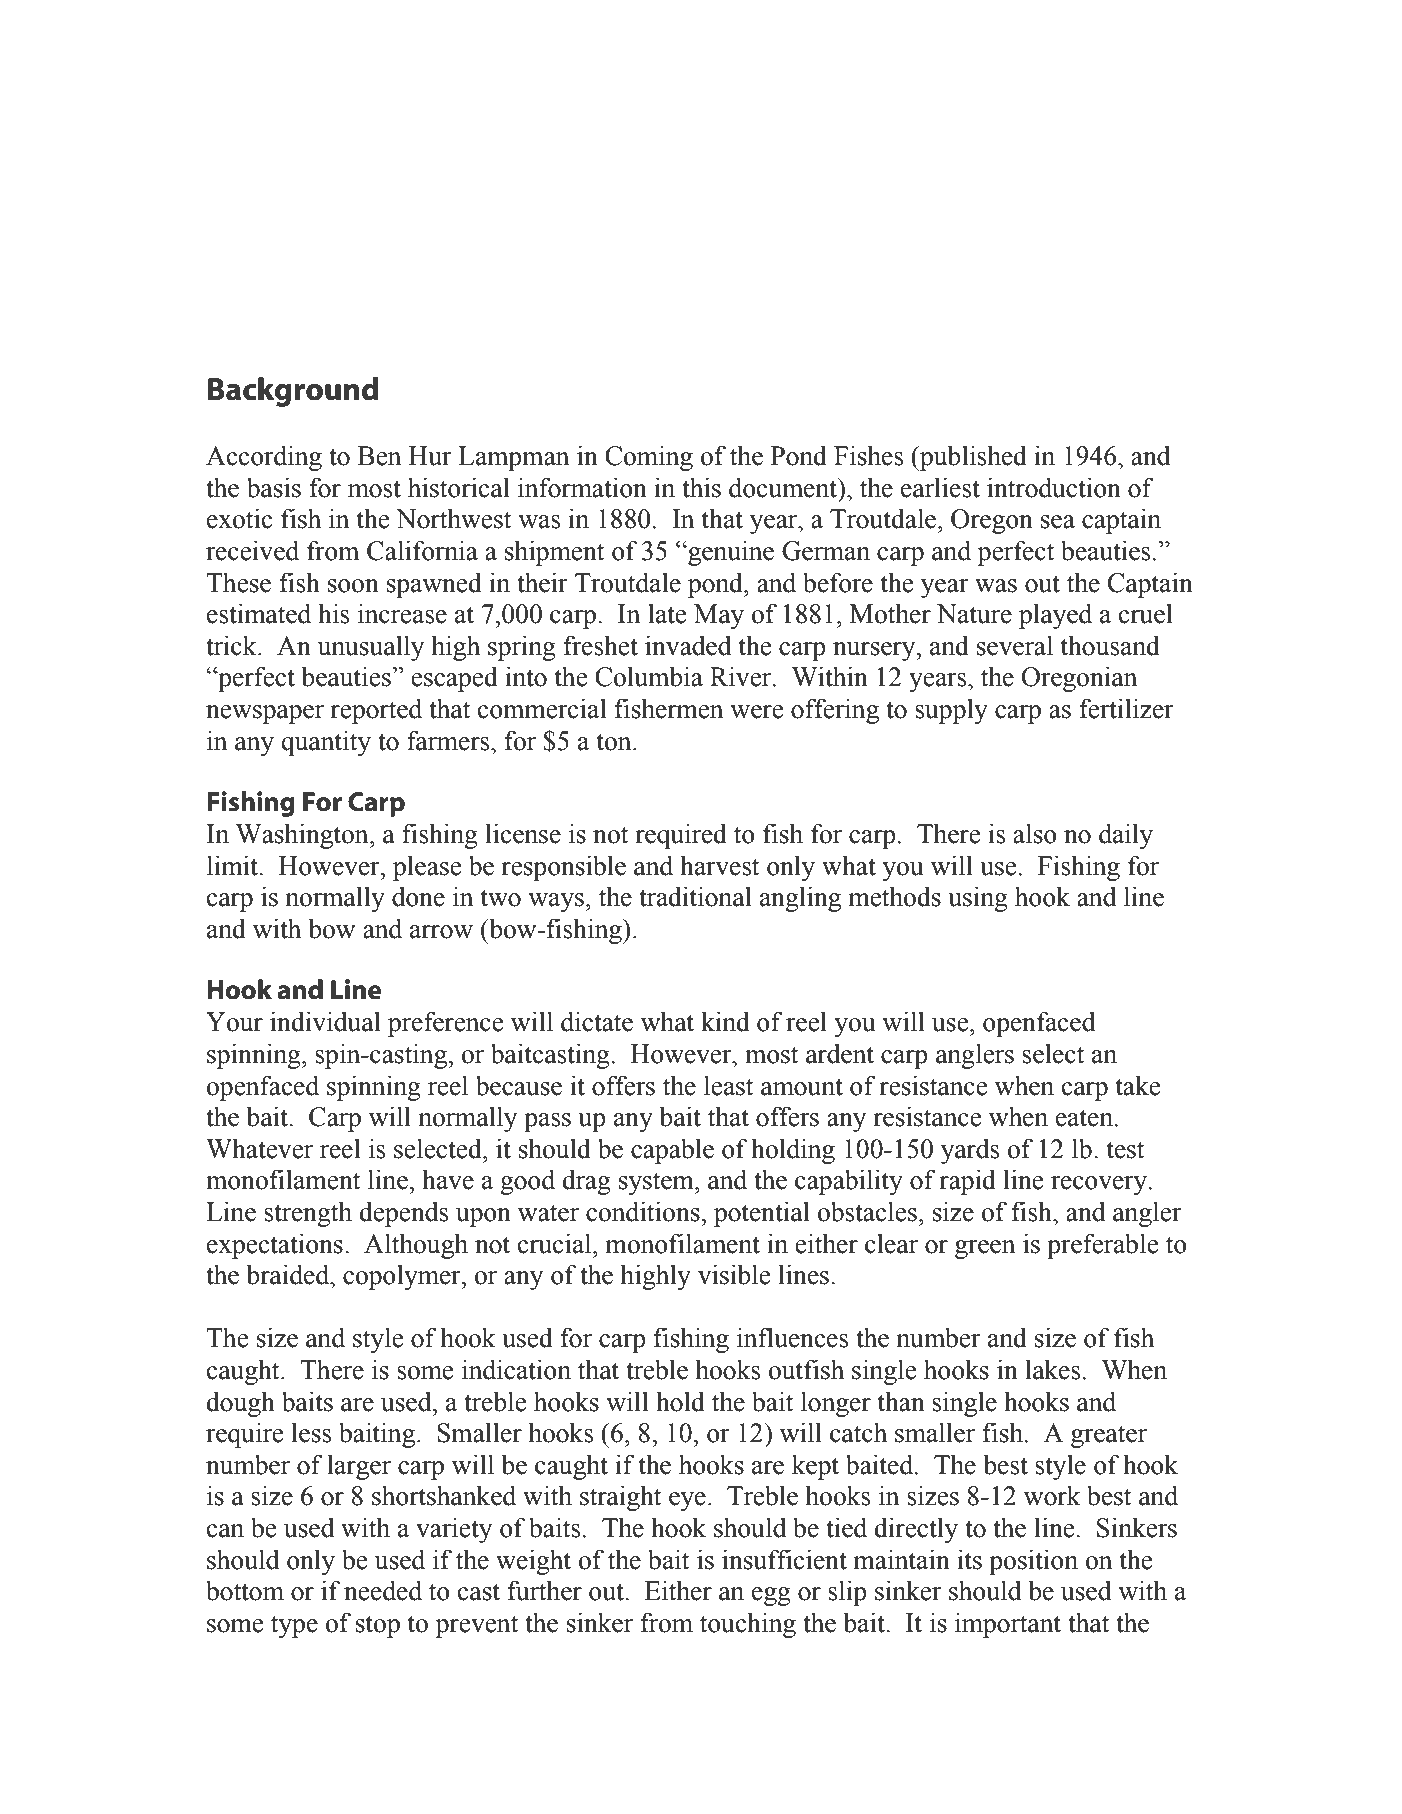  Describe the element at coordinates (756, 712) in the screenshot. I see `were` at that location.
